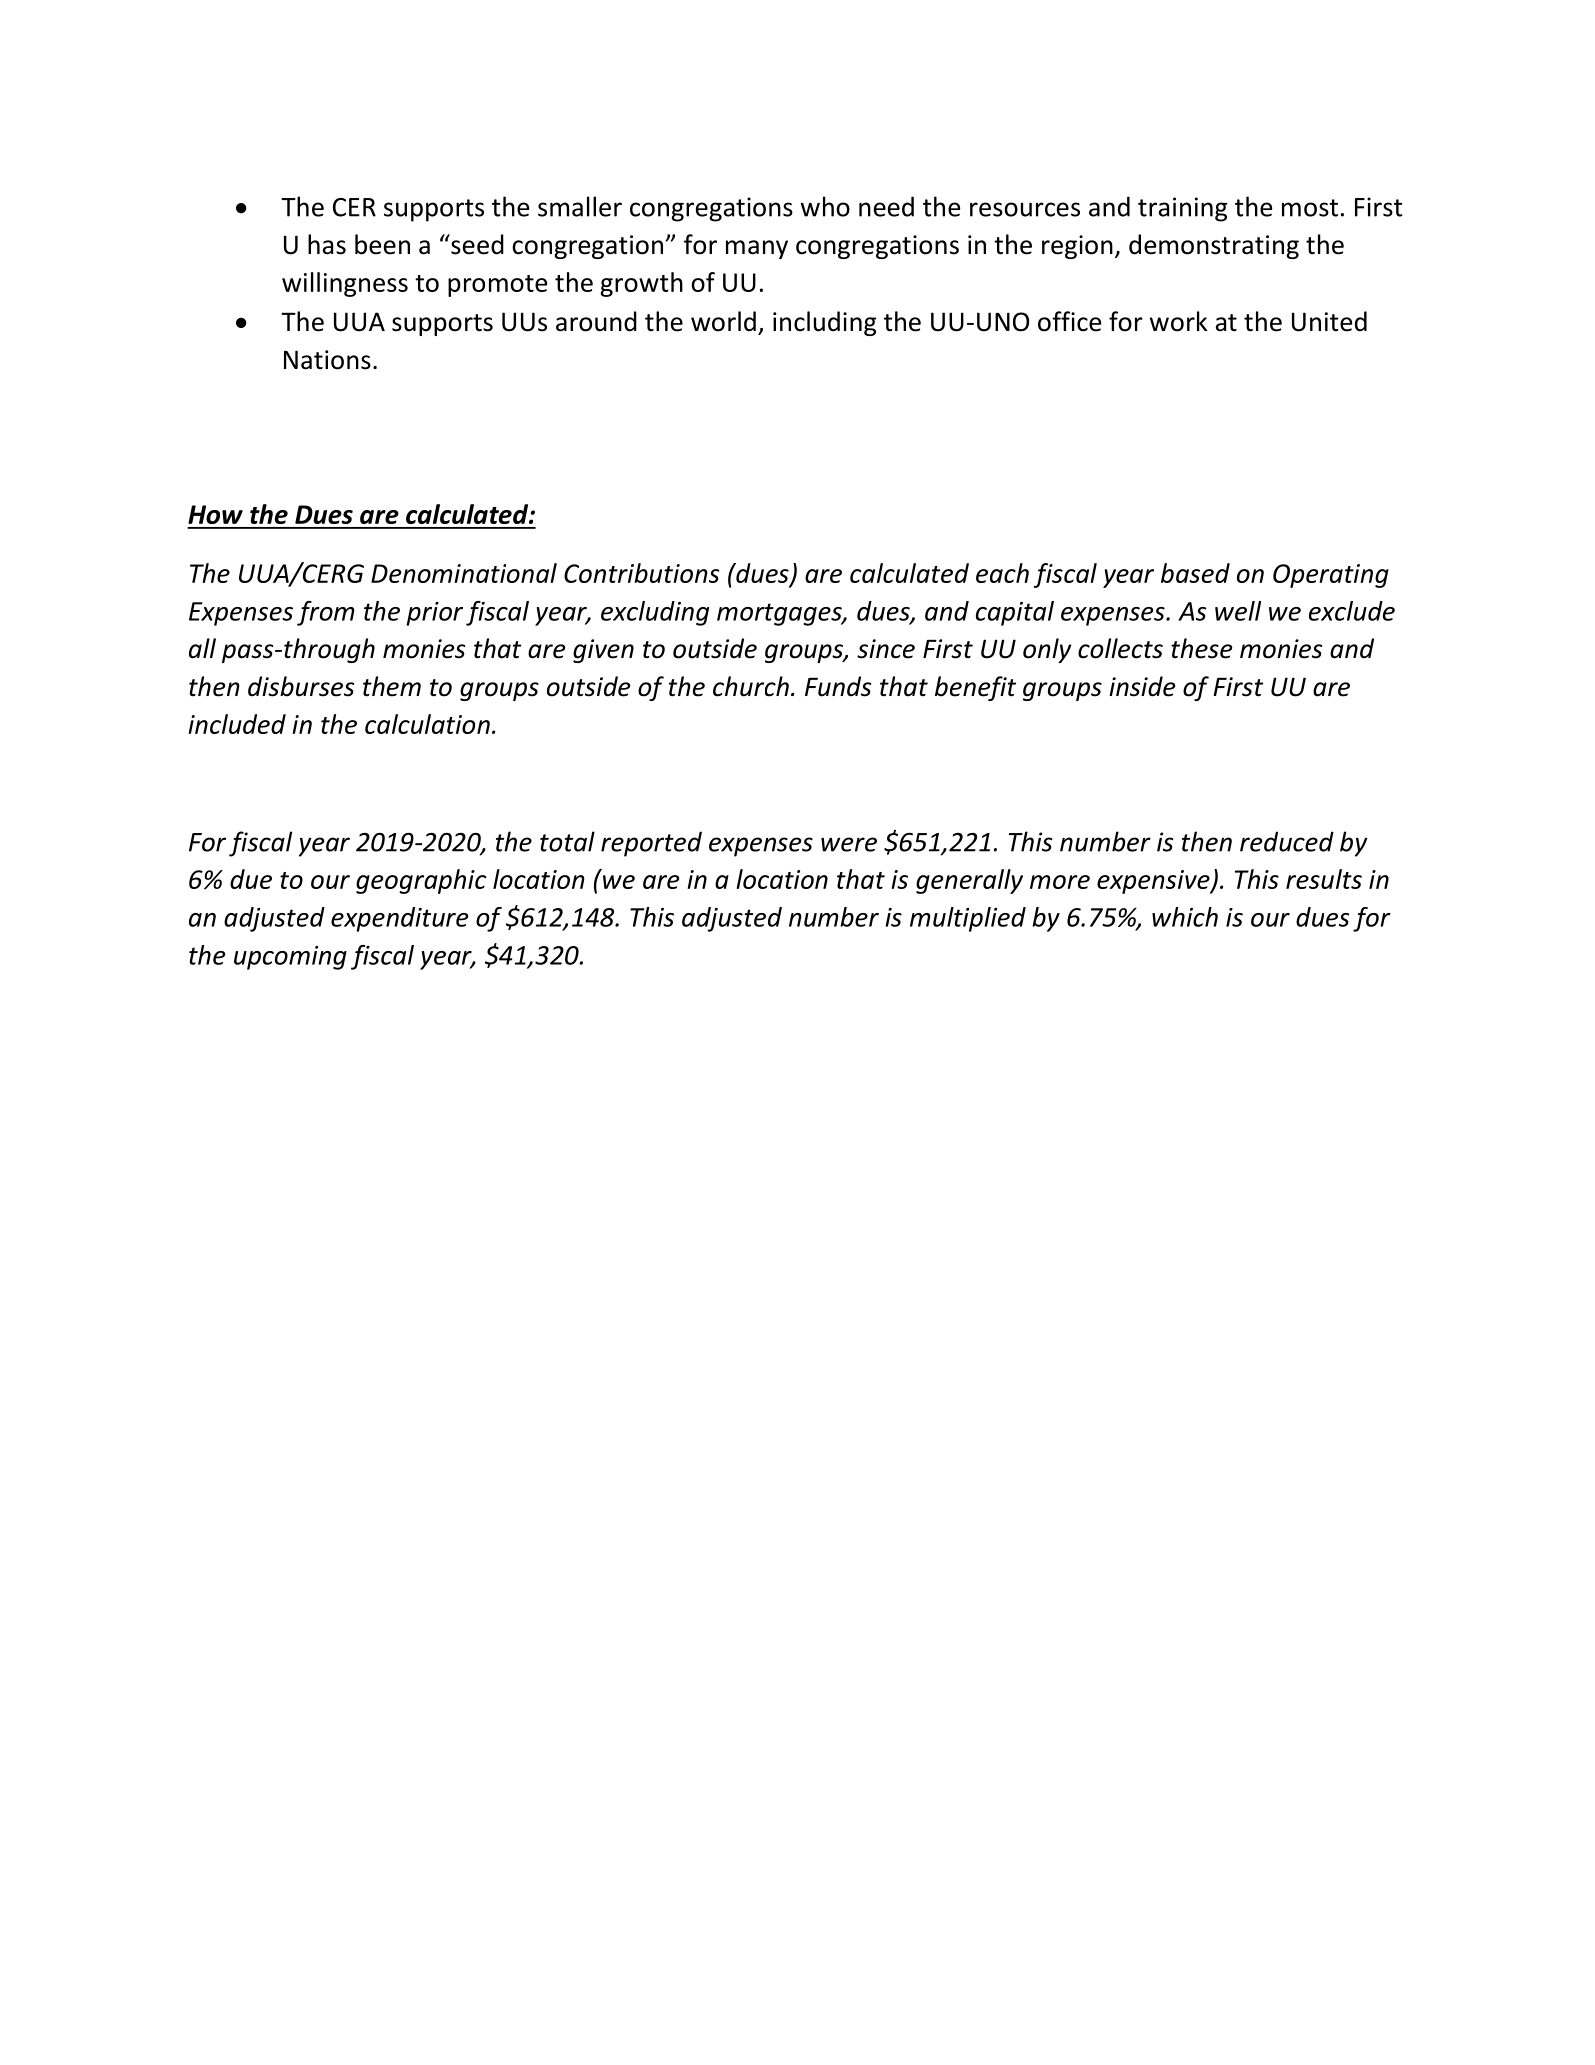 This screenshot has width=1595, height=2065. I want to click on work, so click(1178, 321).
